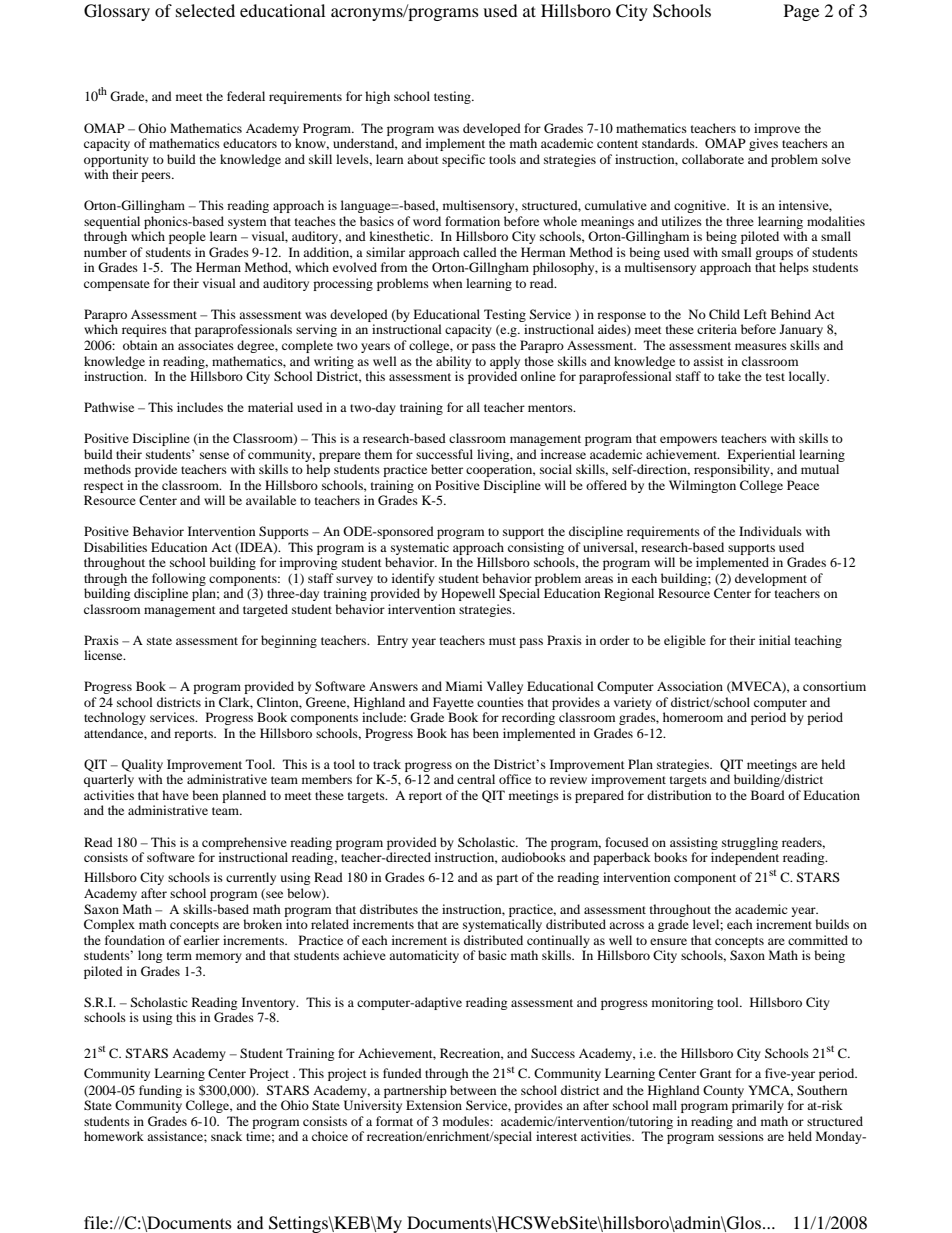  I want to click on ability, so click(453, 362).
